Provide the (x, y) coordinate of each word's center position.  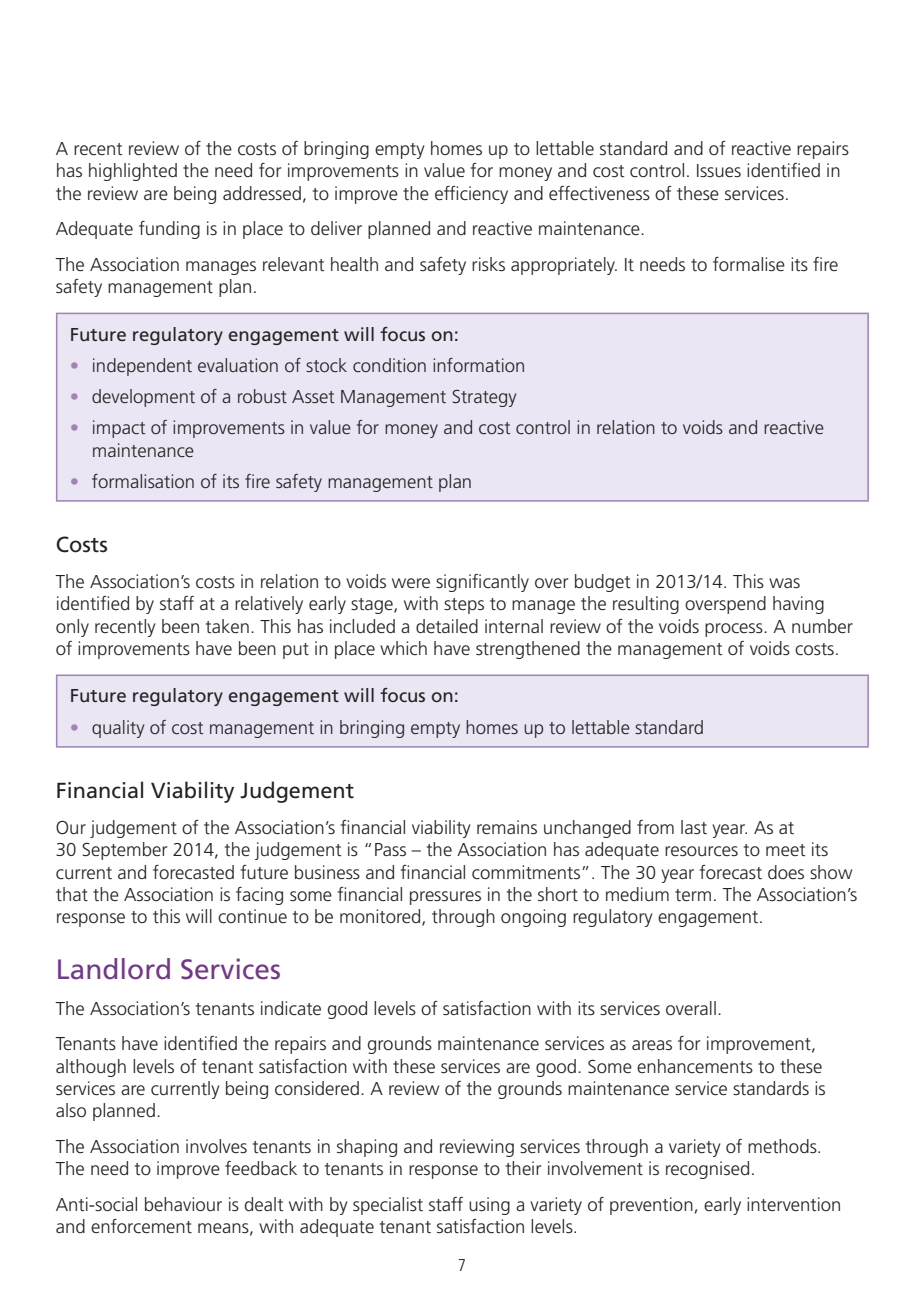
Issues (719, 170)
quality (118, 729)
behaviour (183, 1204)
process (735, 630)
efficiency (471, 195)
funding (169, 230)
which (403, 648)
